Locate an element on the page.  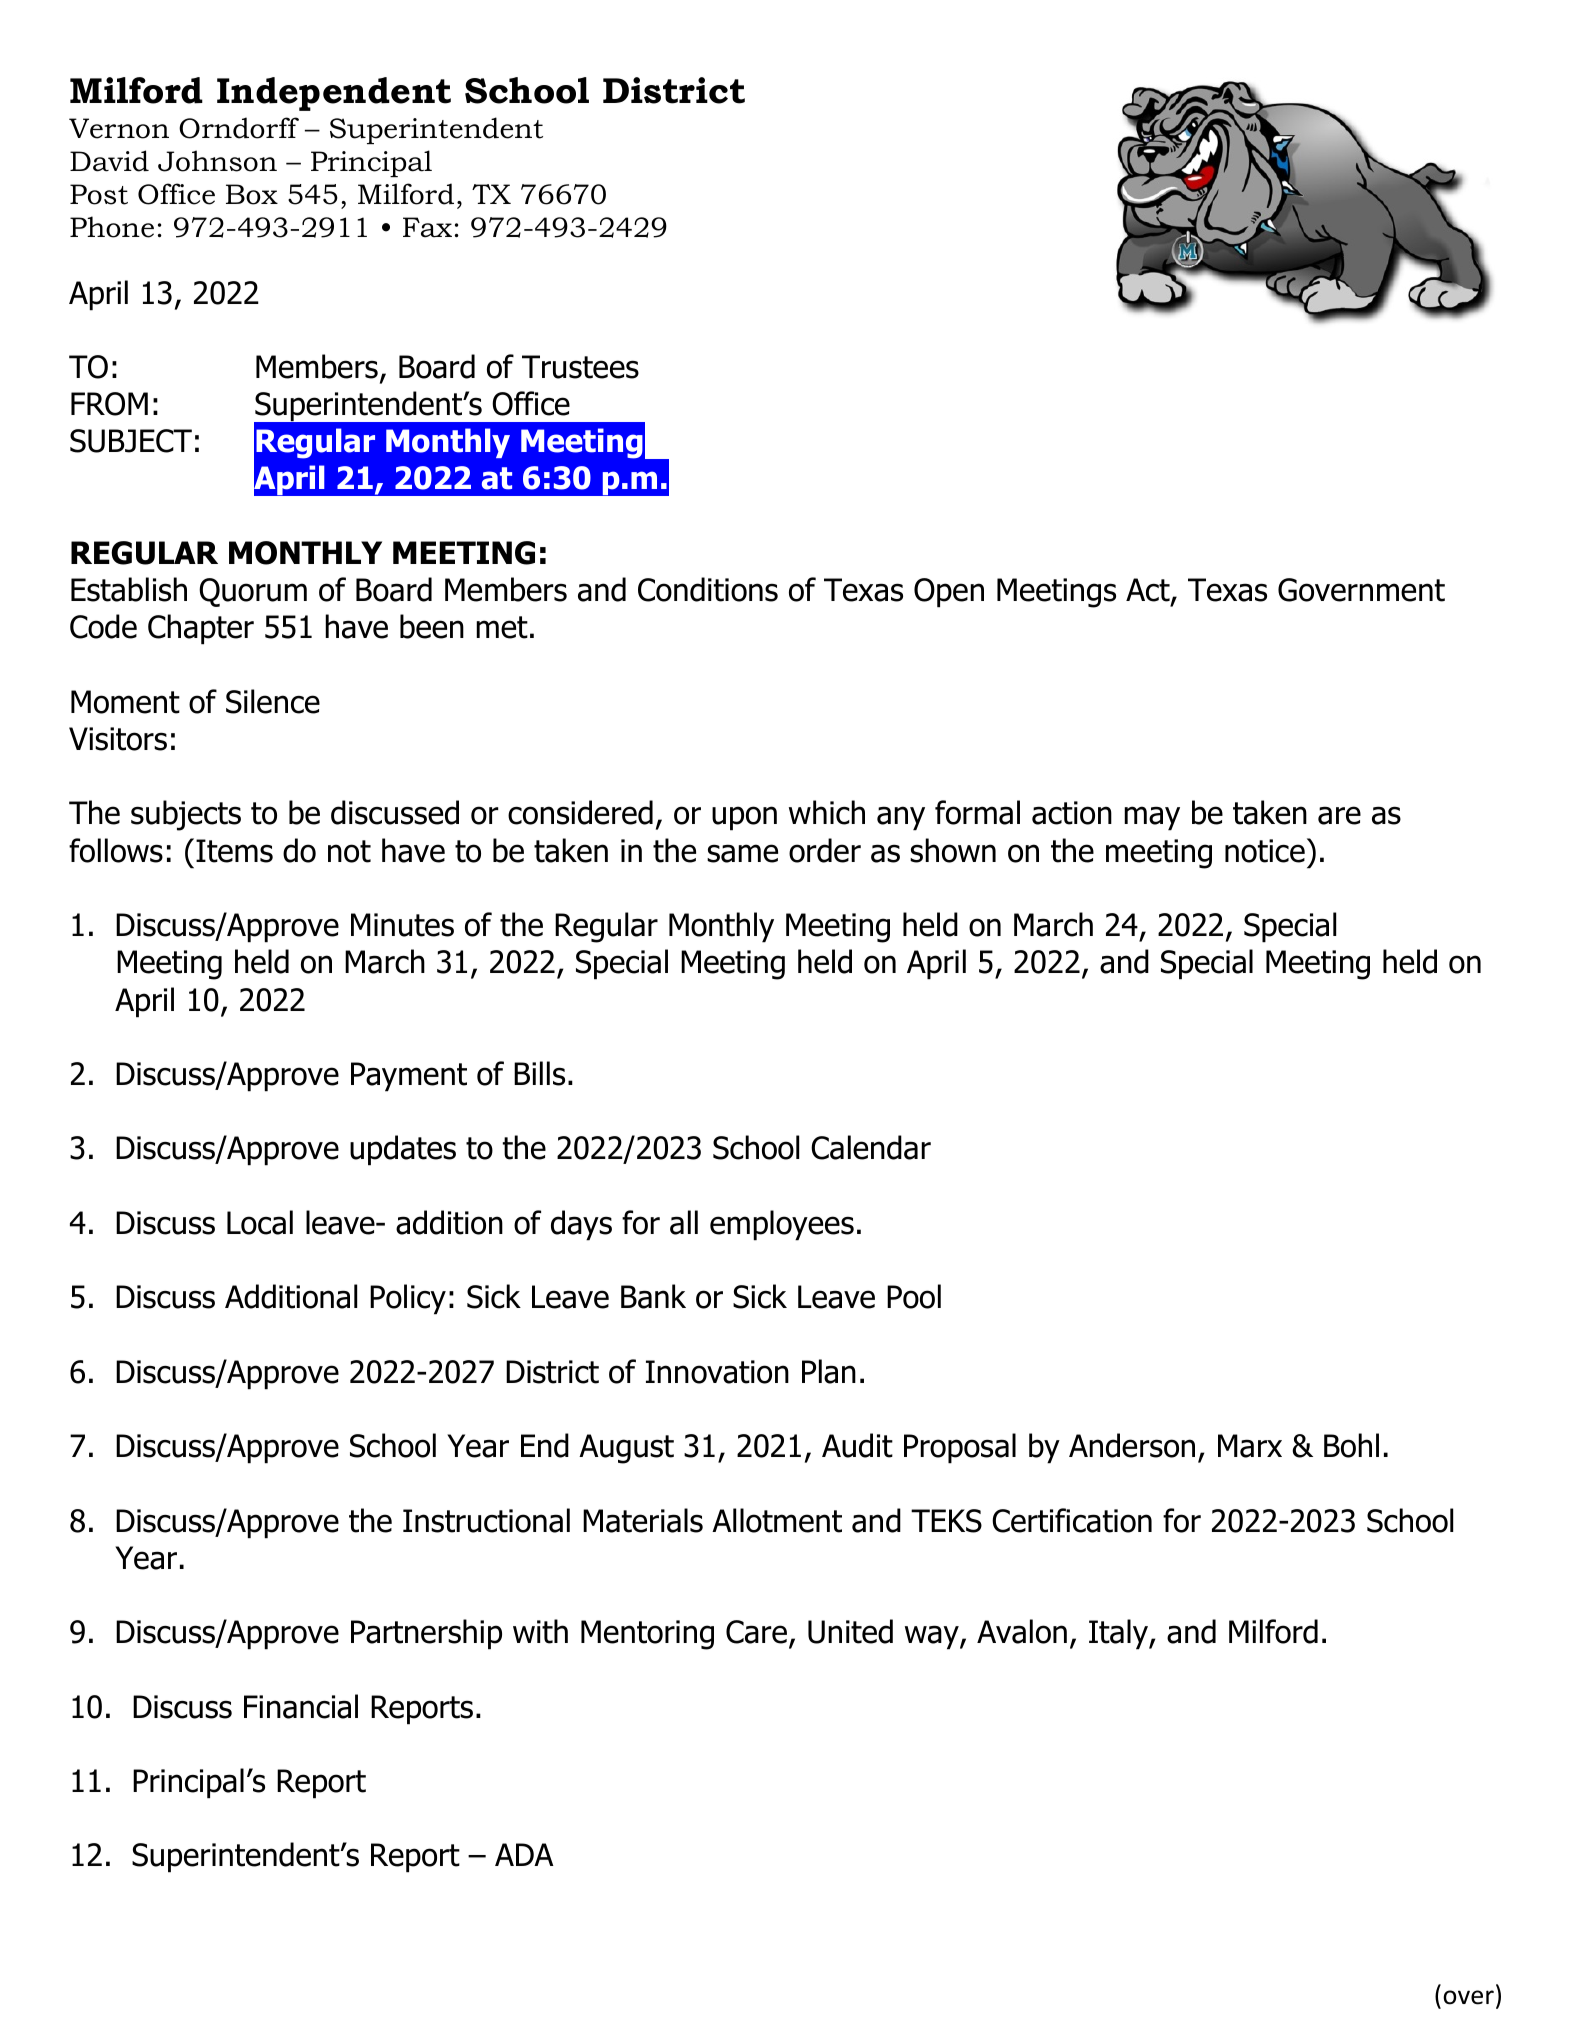
may is located at coordinates (1152, 818).
